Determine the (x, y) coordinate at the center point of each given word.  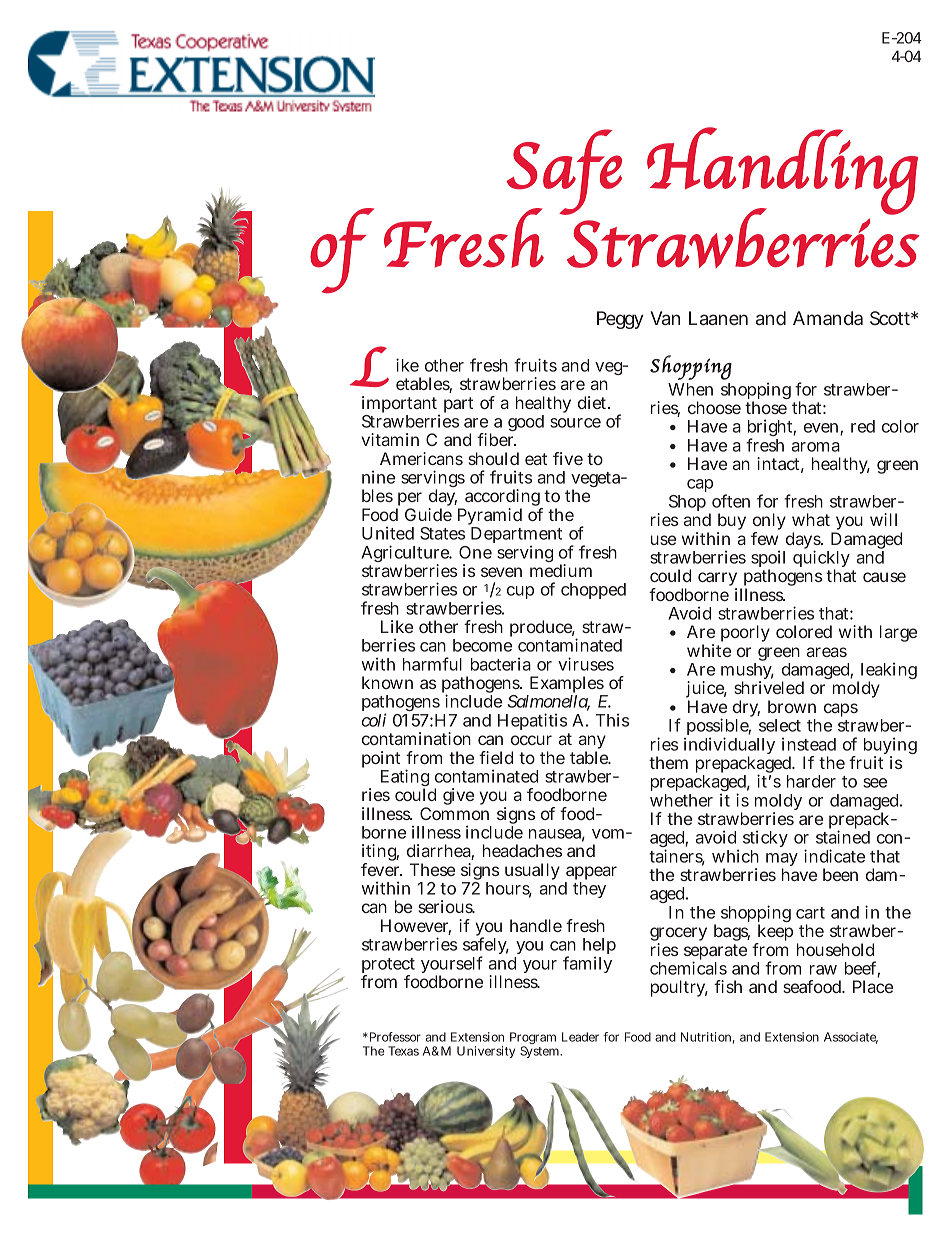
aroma (816, 447)
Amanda (828, 318)
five (568, 458)
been (840, 874)
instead (809, 744)
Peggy (620, 320)
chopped (593, 591)
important (401, 406)
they (589, 890)
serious (446, 906)
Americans (421, 458)
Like (397, 626)
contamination (416, 738)
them (668, 762)
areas (827, 652)
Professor (394, 1037)
